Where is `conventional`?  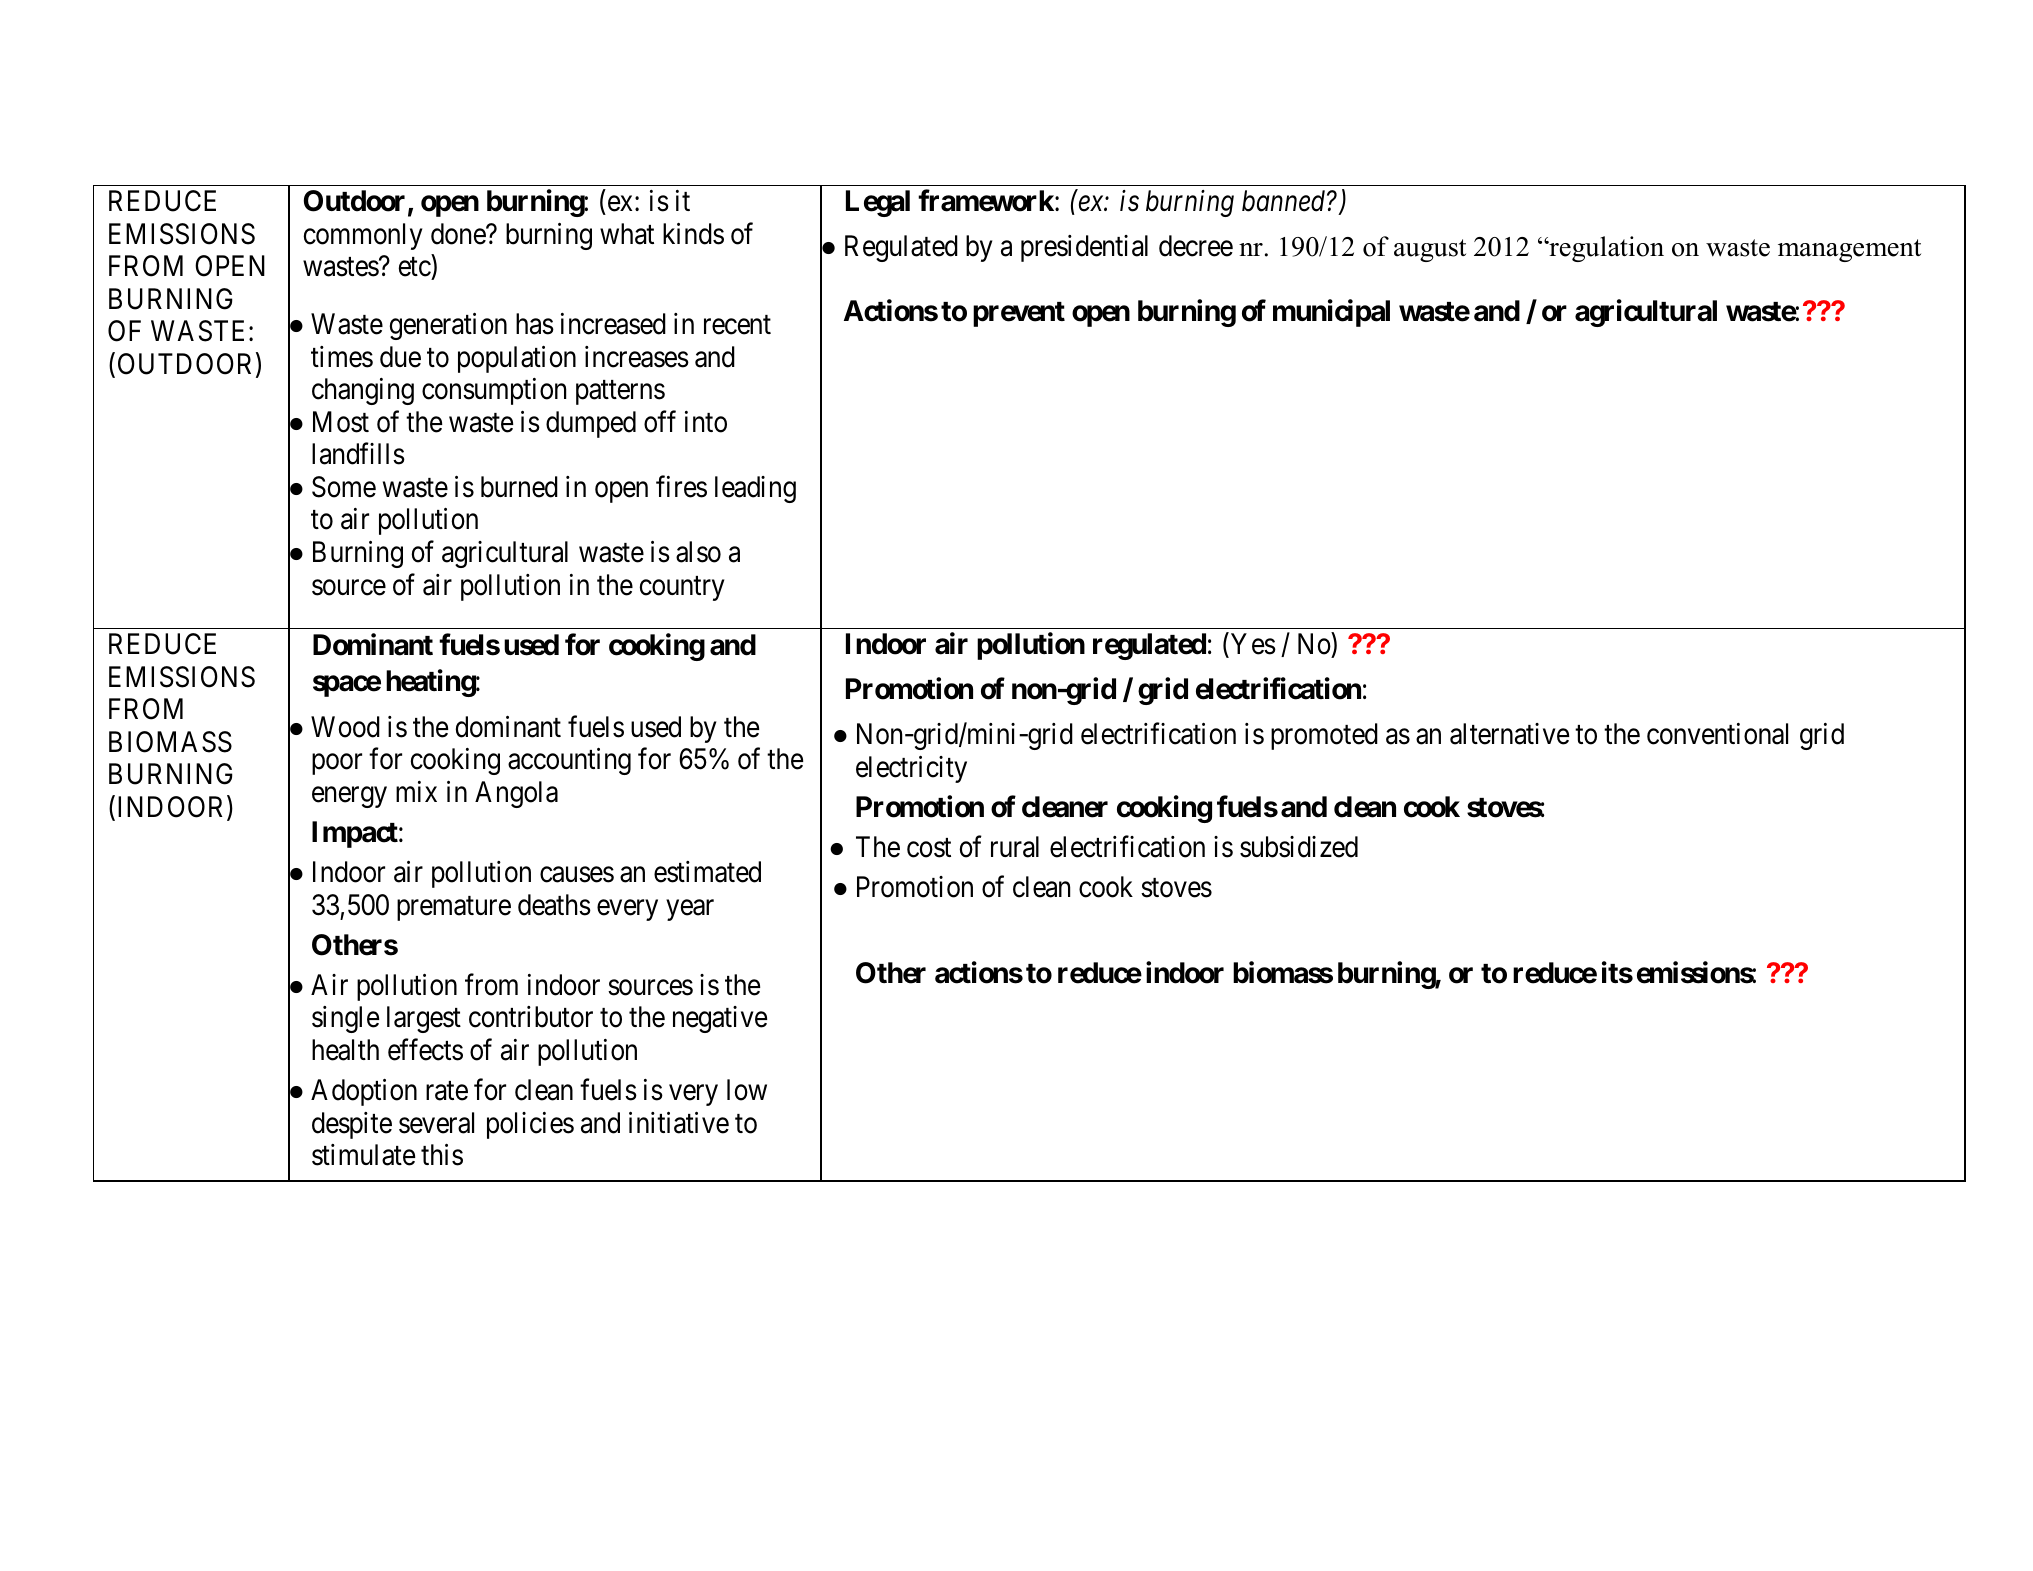
conventional is located at coordinates (1717, 734).
